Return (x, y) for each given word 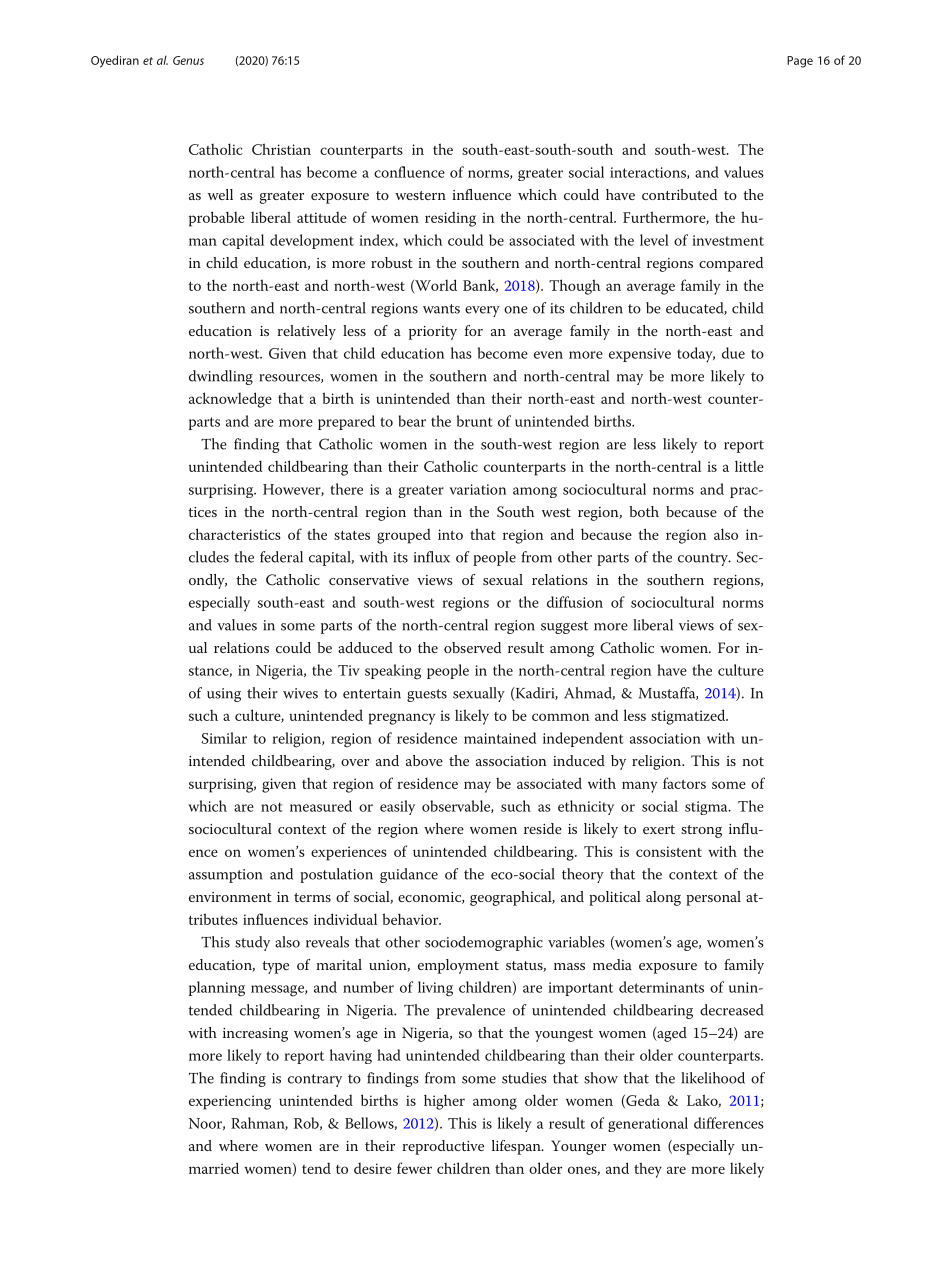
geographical (512, 898)
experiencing (230, 1102)
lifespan (517, 1147)
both (644, 511)
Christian (281, 149)
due (733, 353)
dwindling (221, 377)
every (482, 311)
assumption (225, 876)
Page (800, 62)
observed (472, 647)
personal (713, 898)
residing (450, 219)
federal (281, 557)
